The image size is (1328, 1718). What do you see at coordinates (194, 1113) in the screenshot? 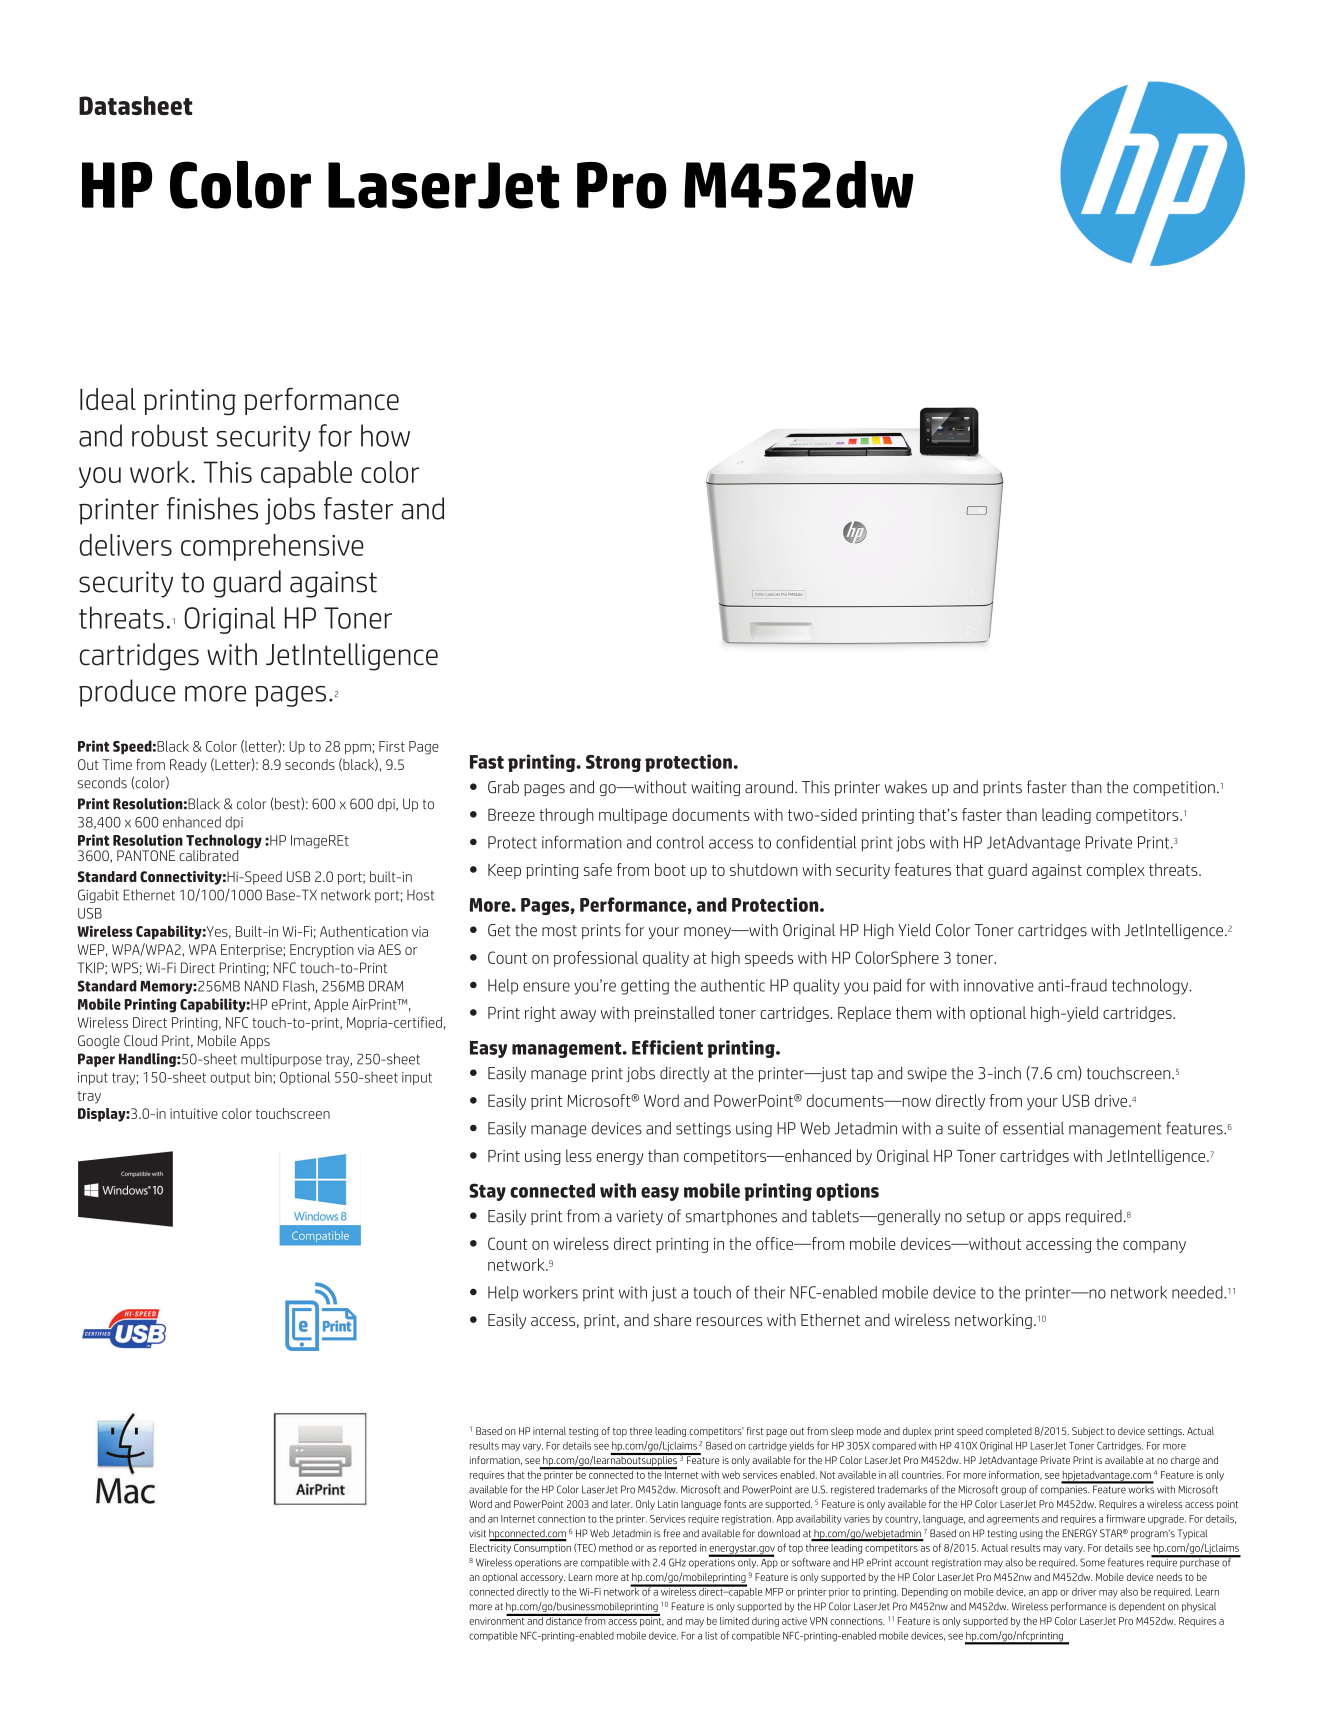
I see `intuitive` at bounding box center [194, 1113].
